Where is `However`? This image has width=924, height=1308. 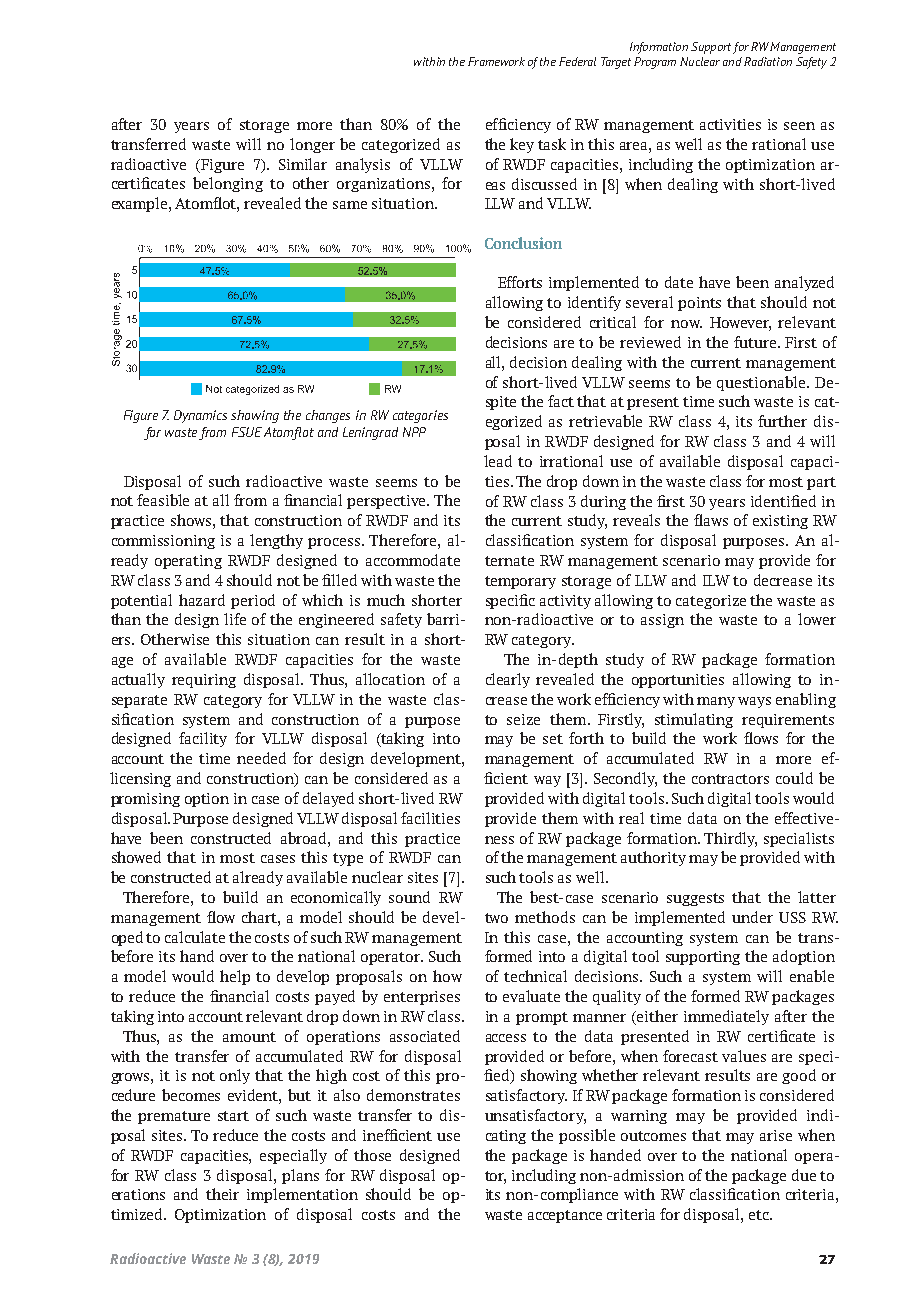 However is located at coordinates (740, 324).
